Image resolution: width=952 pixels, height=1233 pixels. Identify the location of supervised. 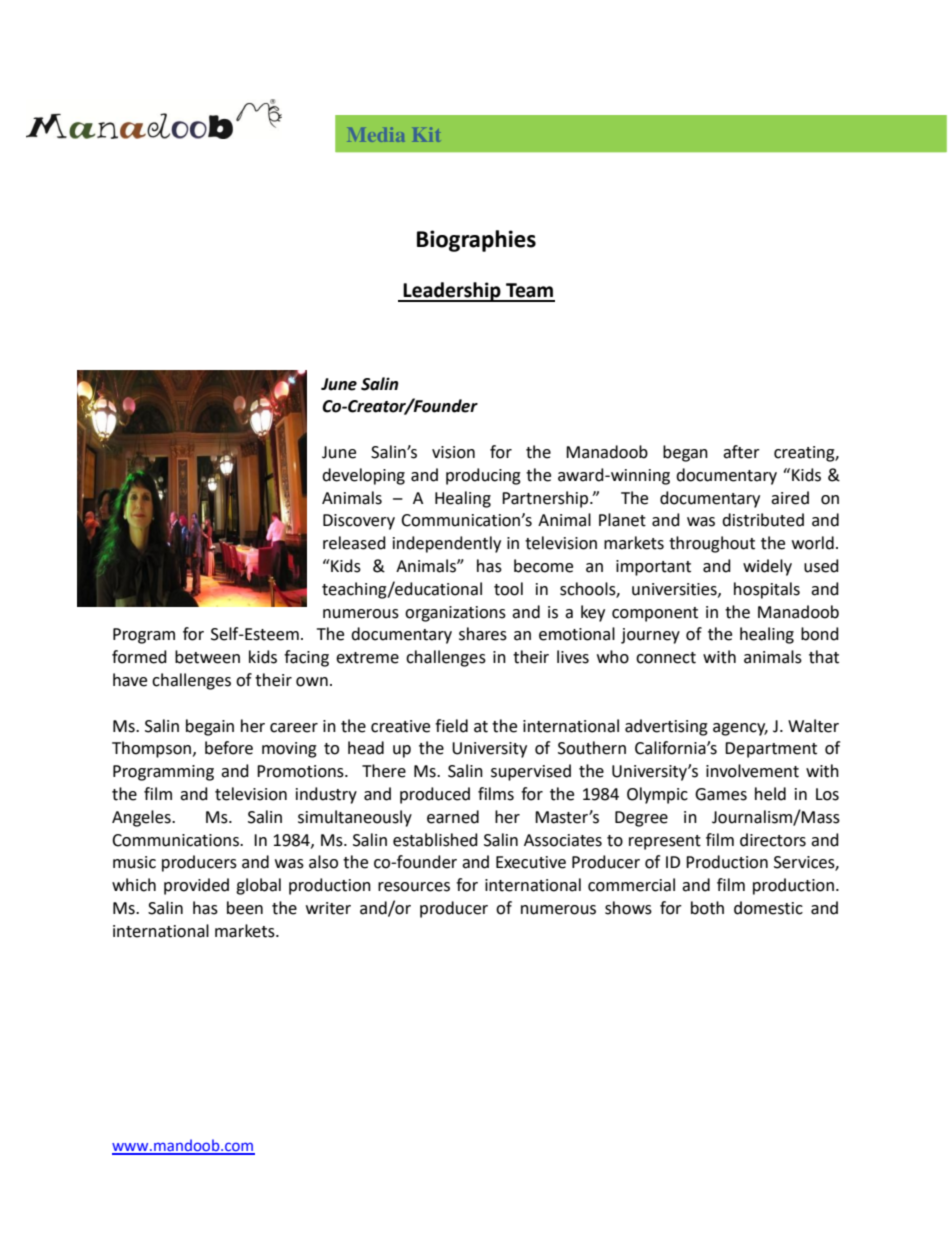
(531, 772).
